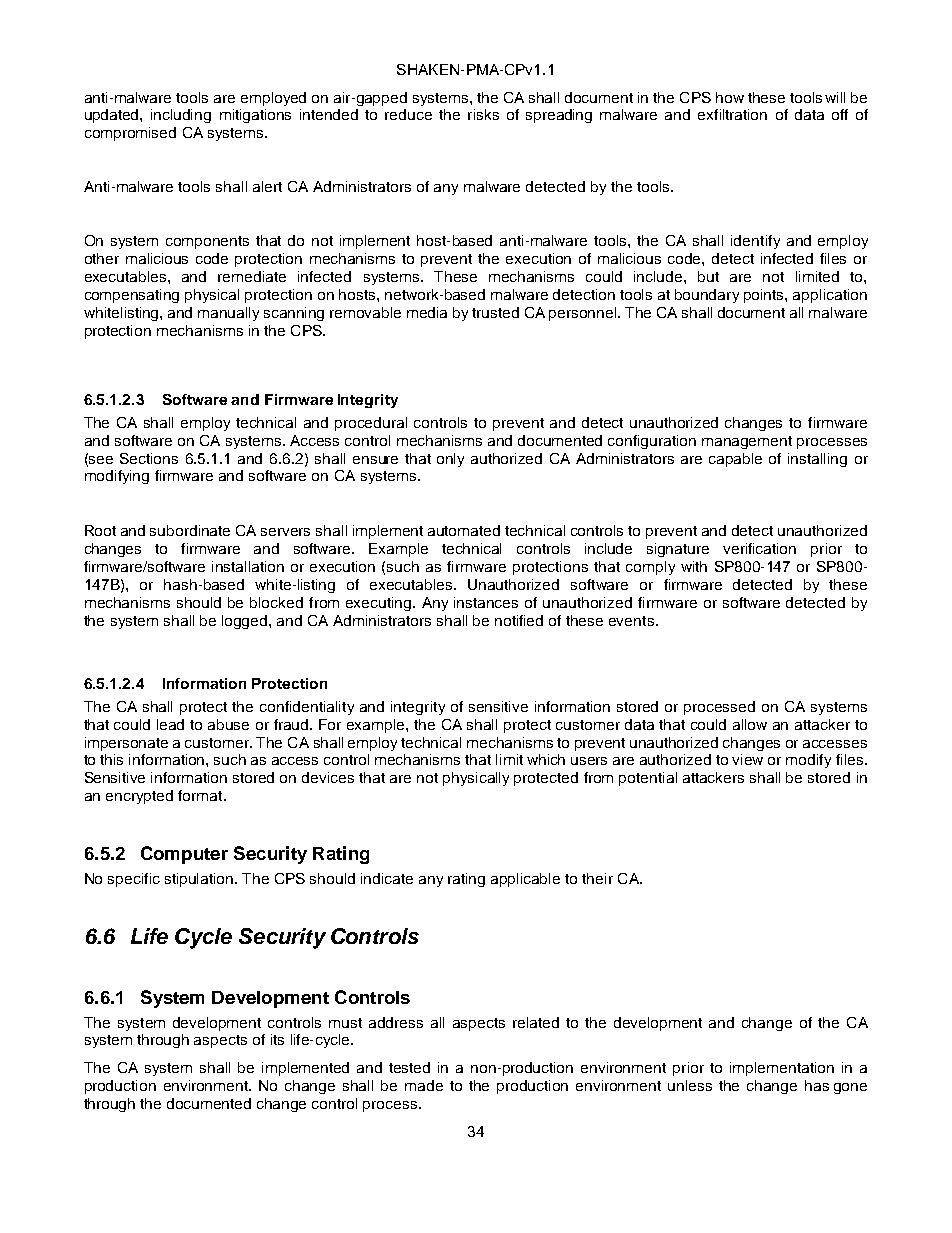 The image size is (952, 1233). What do you see at coordinates (483, 114) in the image?
I see `risks` at bounding box center [483, 114].
